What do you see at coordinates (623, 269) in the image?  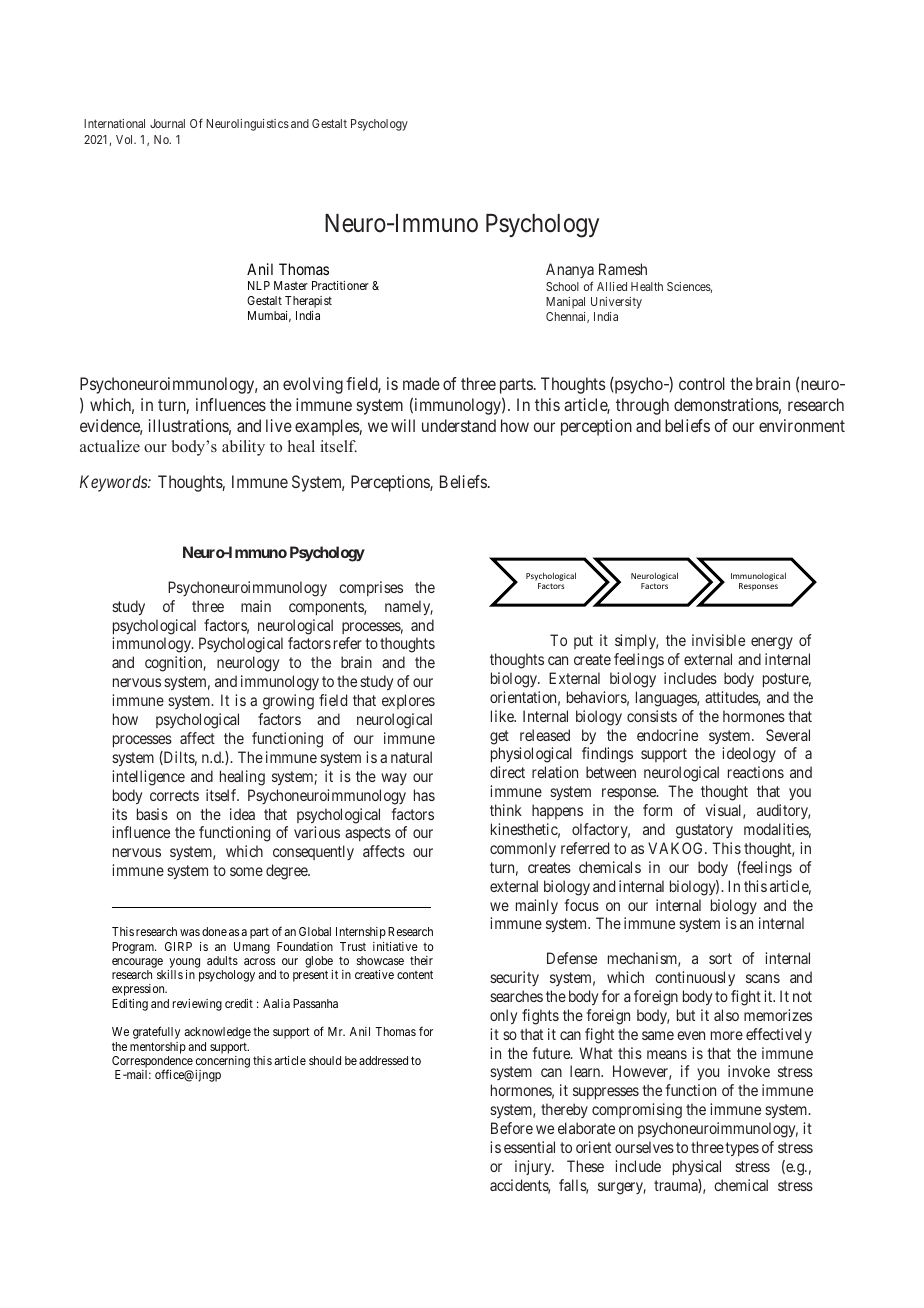 I see `Ramesh` at bounding box center [623, 269].
